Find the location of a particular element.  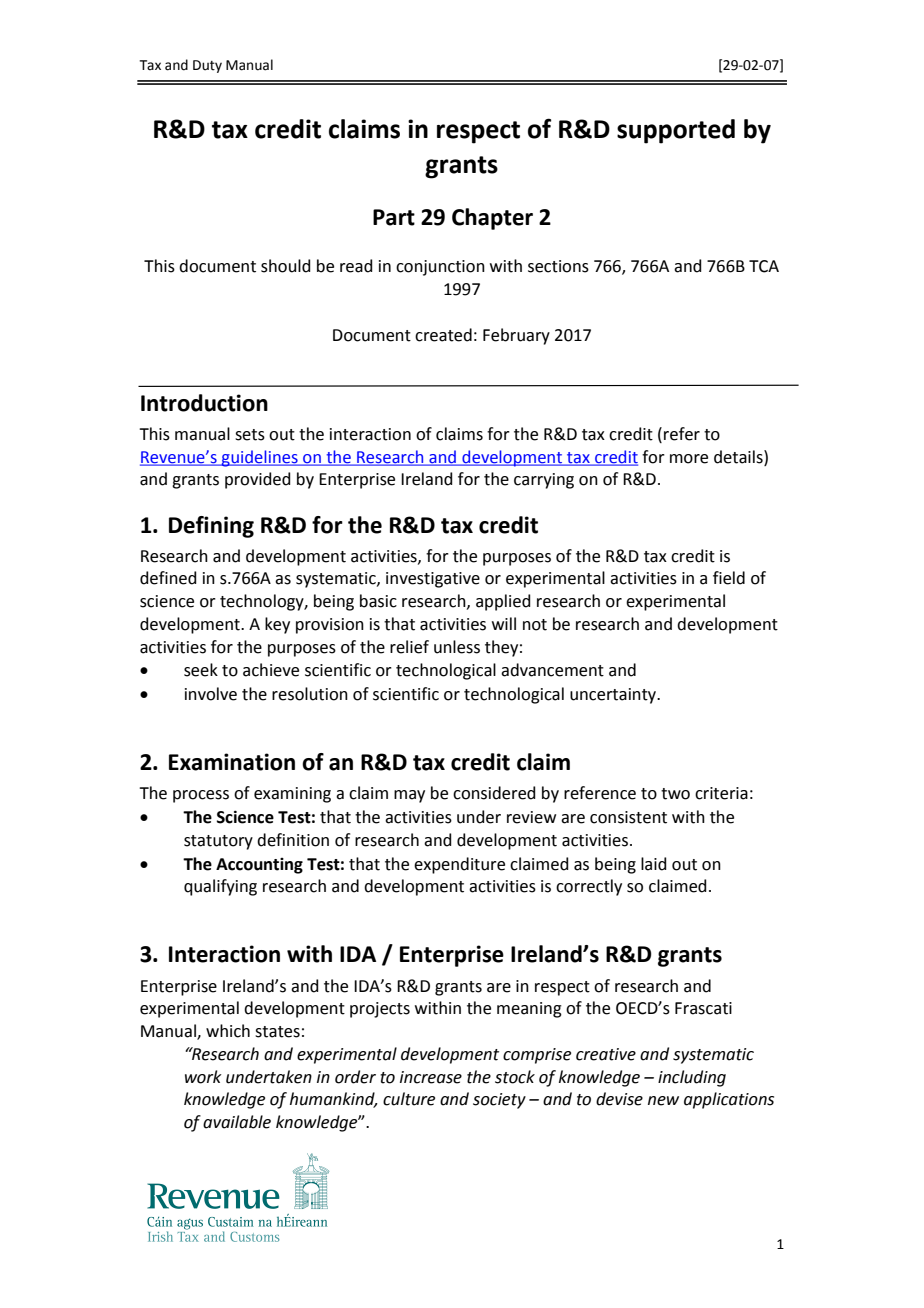

expenditure is located at coordinates (459, 865).
